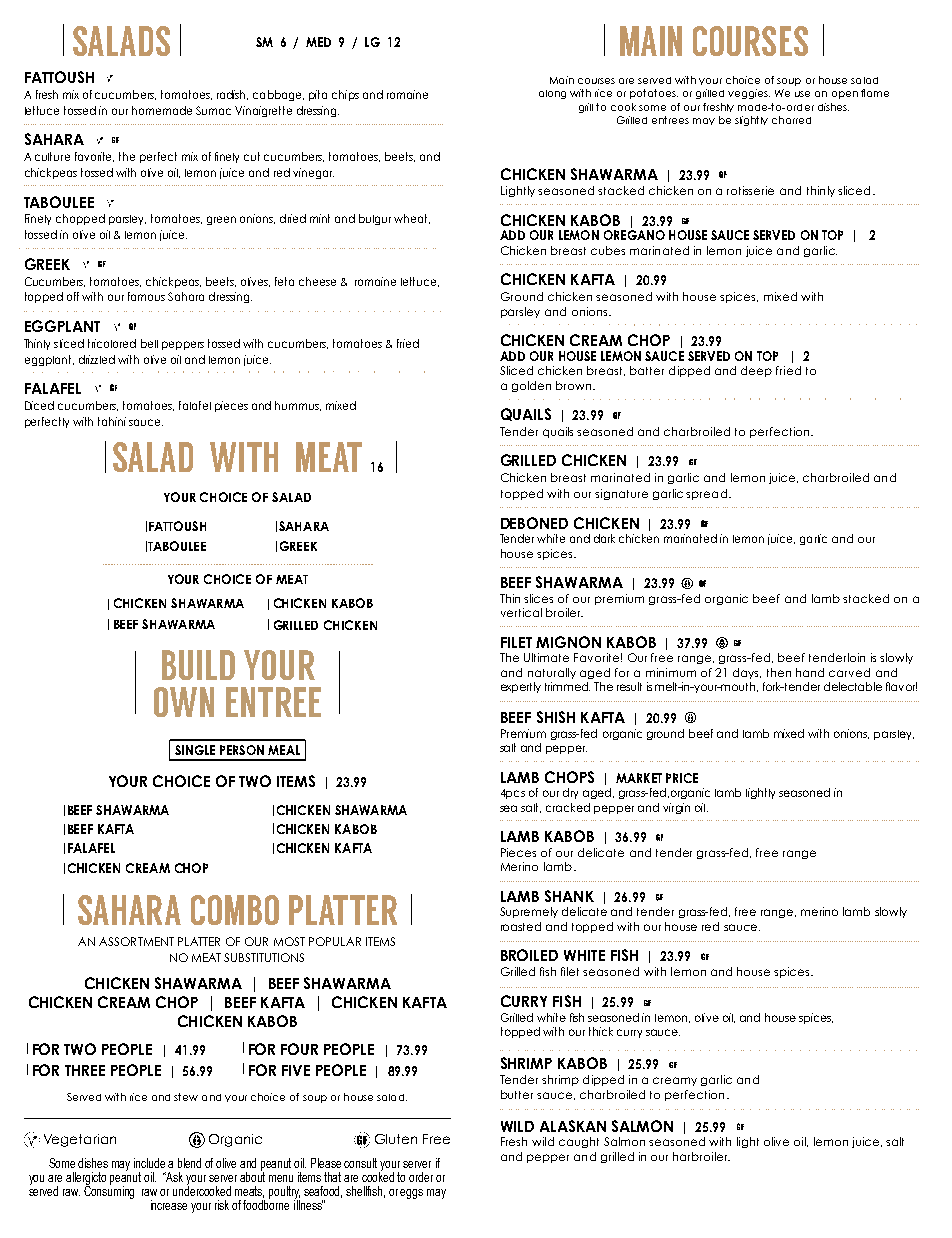 The image size is (952, 1238). I want to click on charred, so click(791, 120).
